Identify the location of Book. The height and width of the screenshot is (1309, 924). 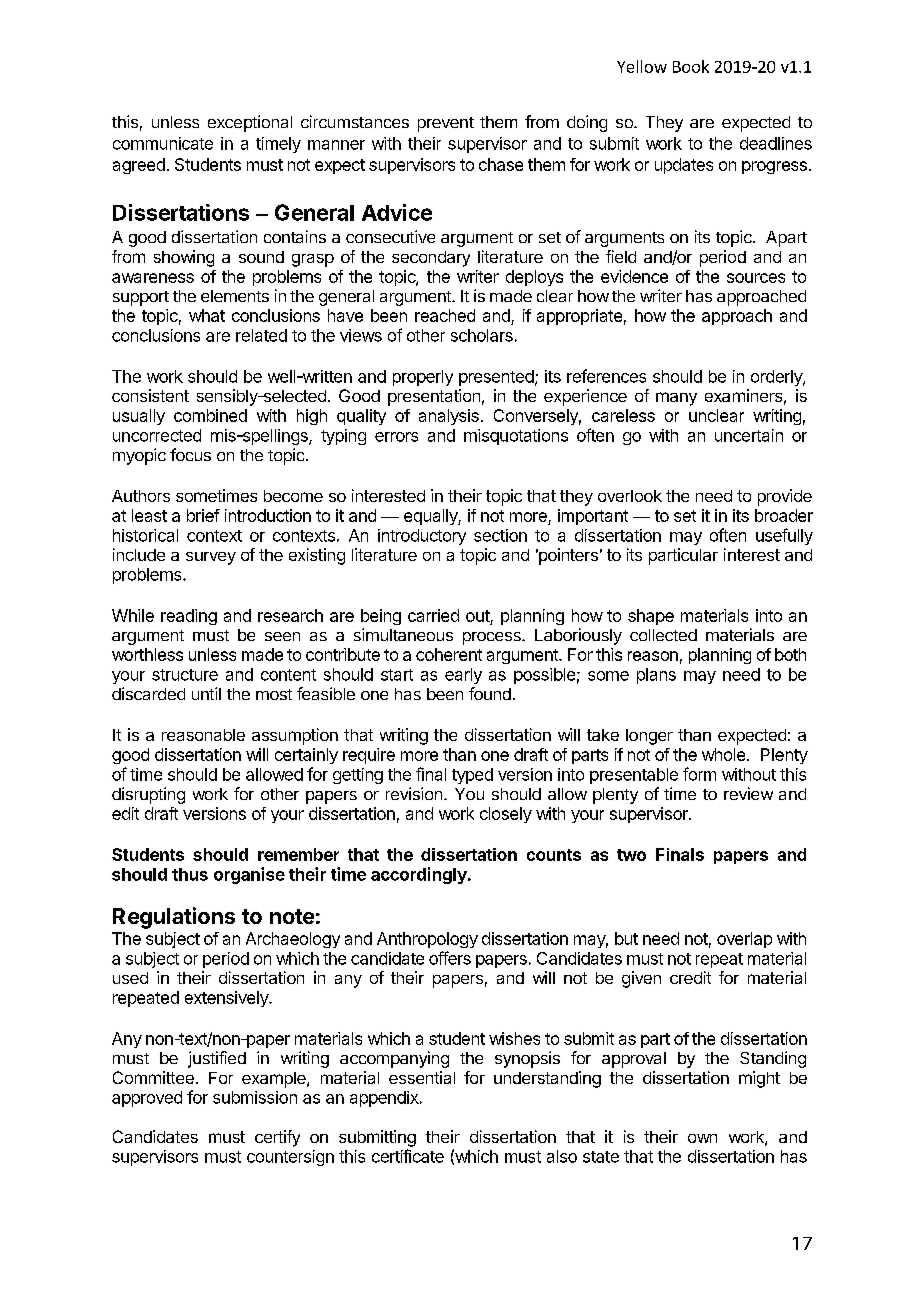
(691, 66).
